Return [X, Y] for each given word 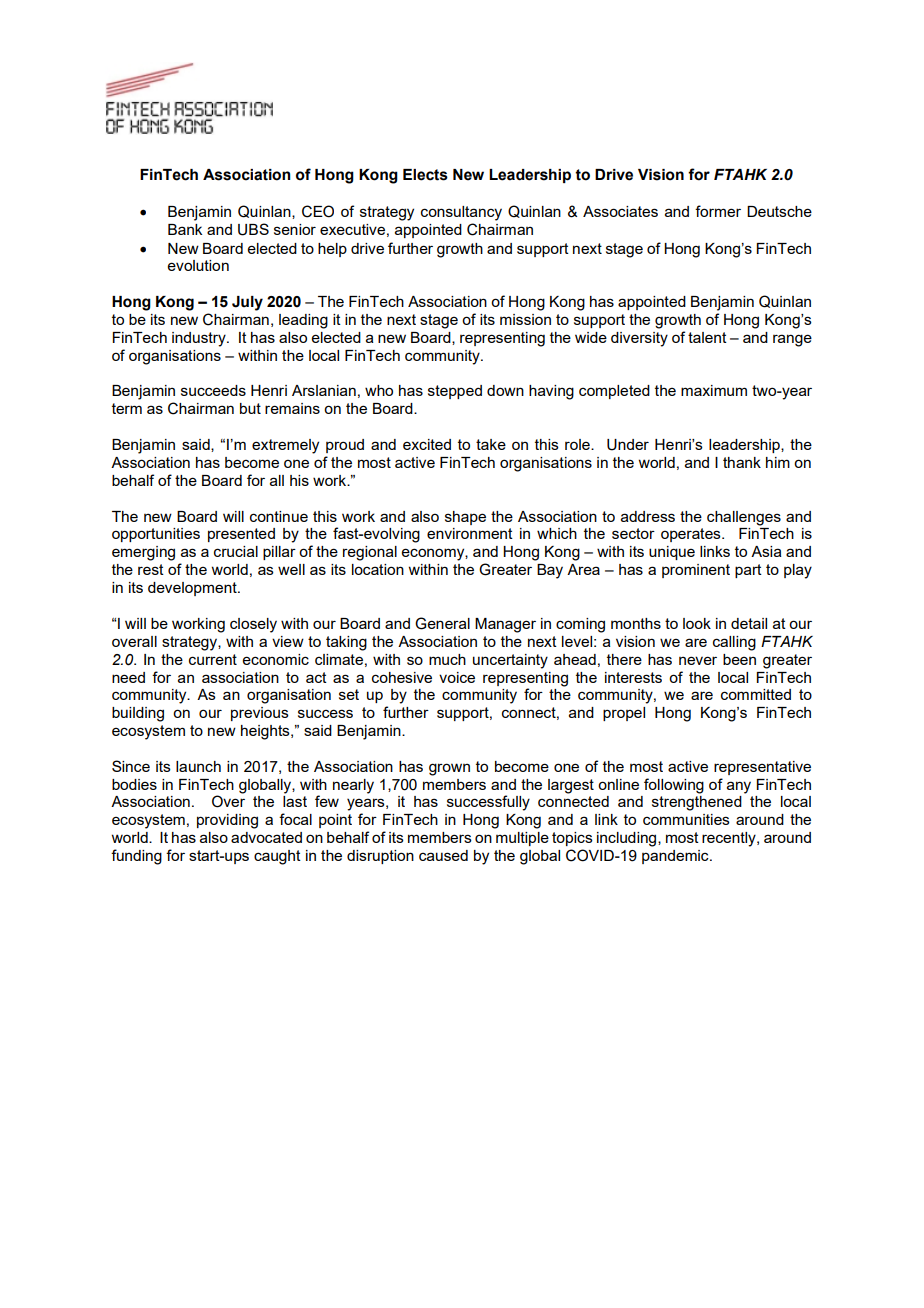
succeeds [213, 390]
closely [253, 625]
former [718, 211]
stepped [455, 392]
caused [443, 855]
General [442, 623]
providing [227, 821]
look [697, 623]
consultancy [461, 213]
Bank [185, 229]
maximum [714, 390]
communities [686, 819]
